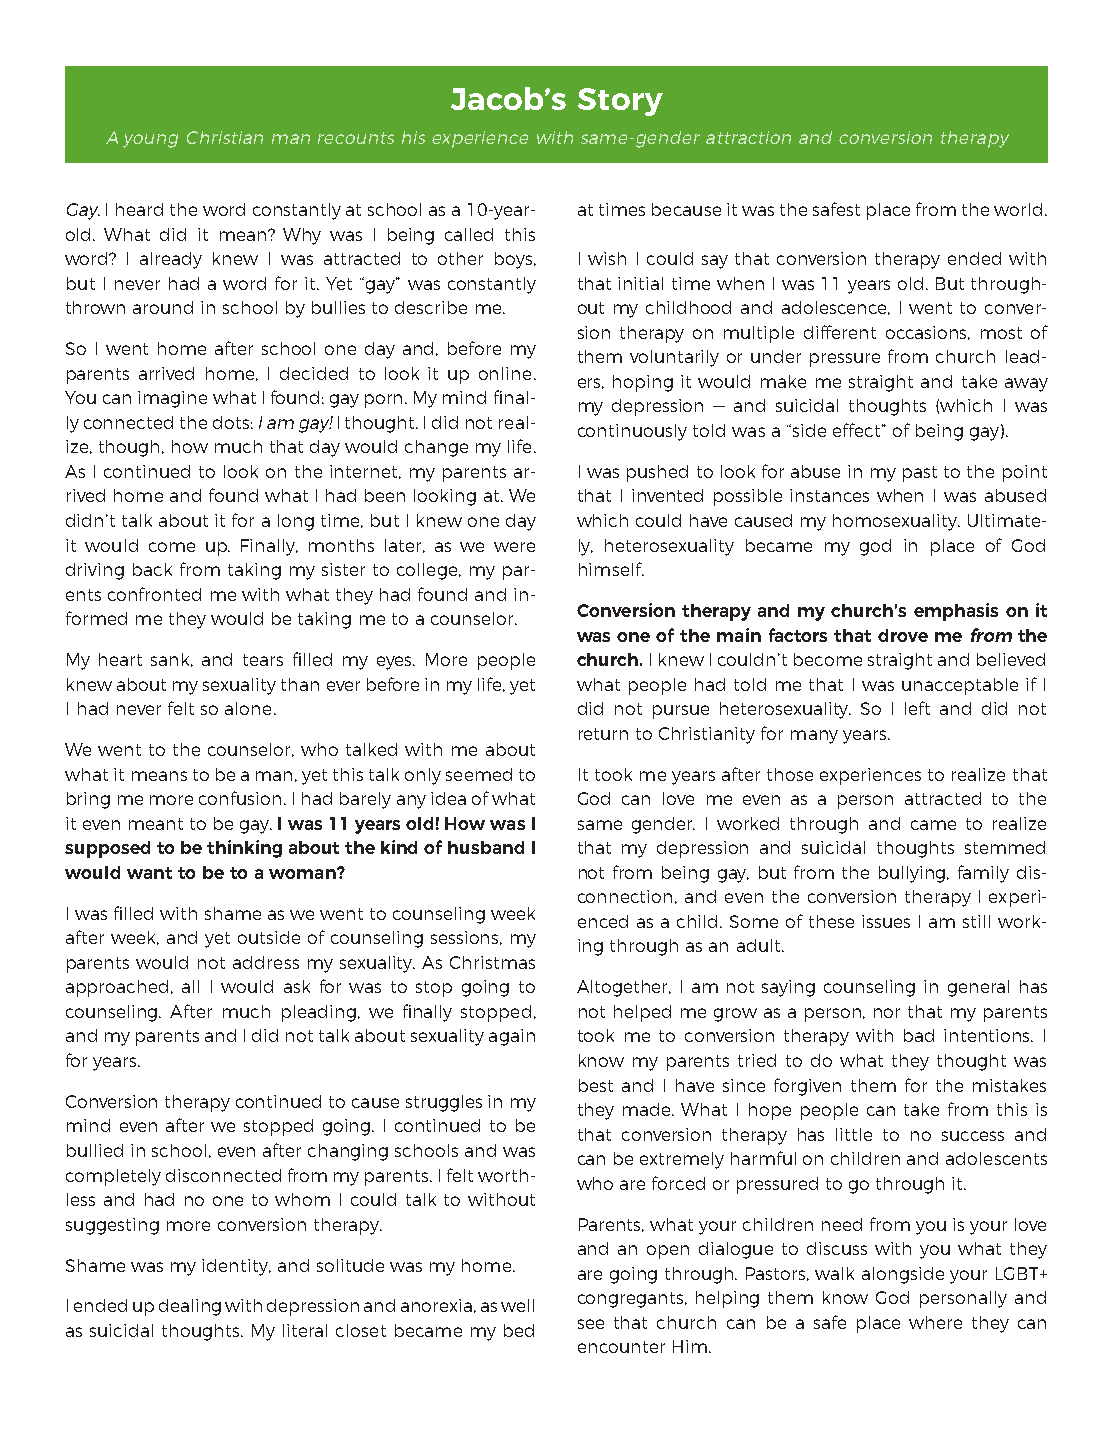 The width and height of the screenshot is (1113, 1440). What do you see at coordinates (1018, 209) in the screenshot?
I see `world` at bounding box center [1018, 209].
